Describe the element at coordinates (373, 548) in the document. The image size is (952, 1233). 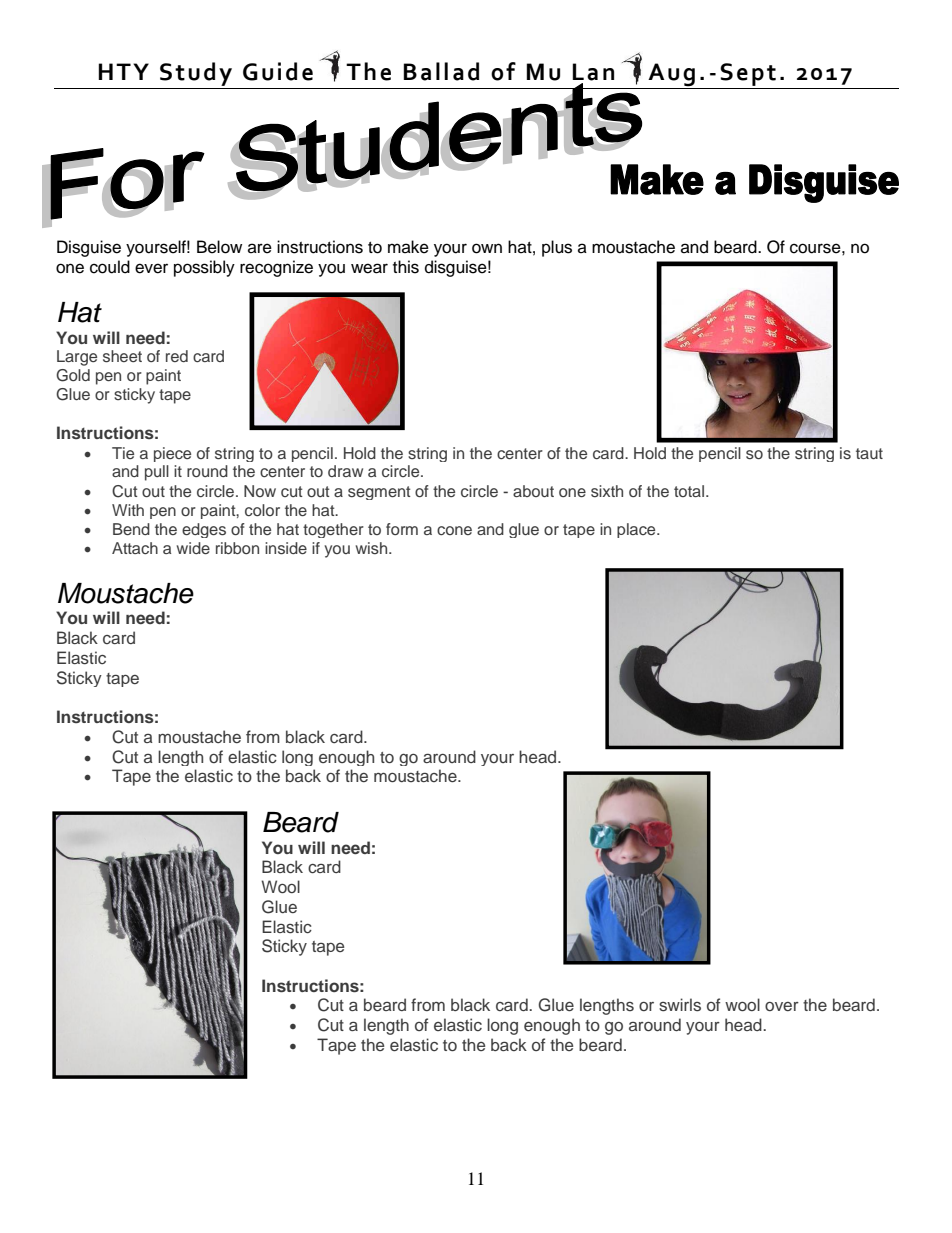
I see `wish` at that location.
